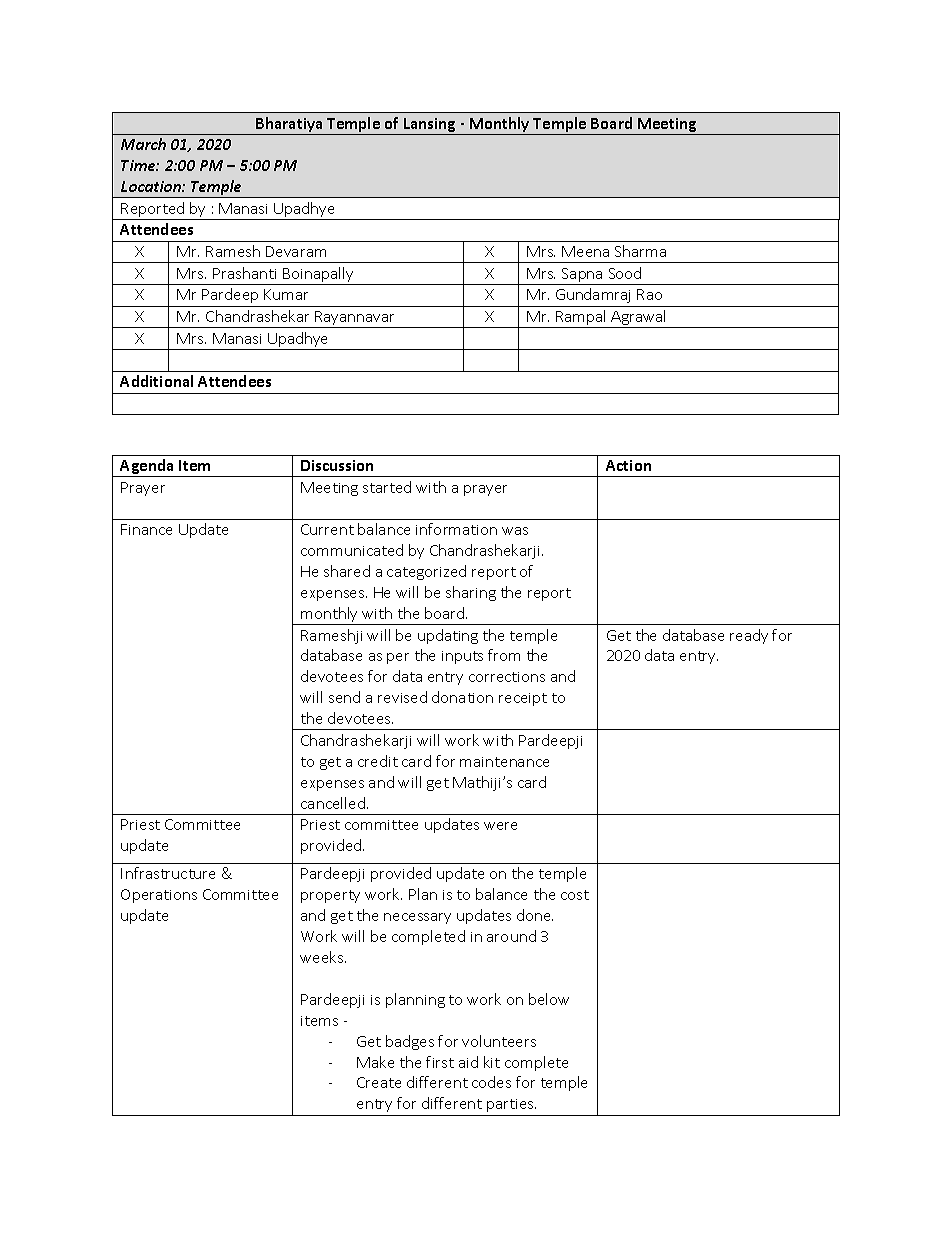  Describe the element at coordinates (375, 1062) in the screenshot. I see `Make` at that location.
